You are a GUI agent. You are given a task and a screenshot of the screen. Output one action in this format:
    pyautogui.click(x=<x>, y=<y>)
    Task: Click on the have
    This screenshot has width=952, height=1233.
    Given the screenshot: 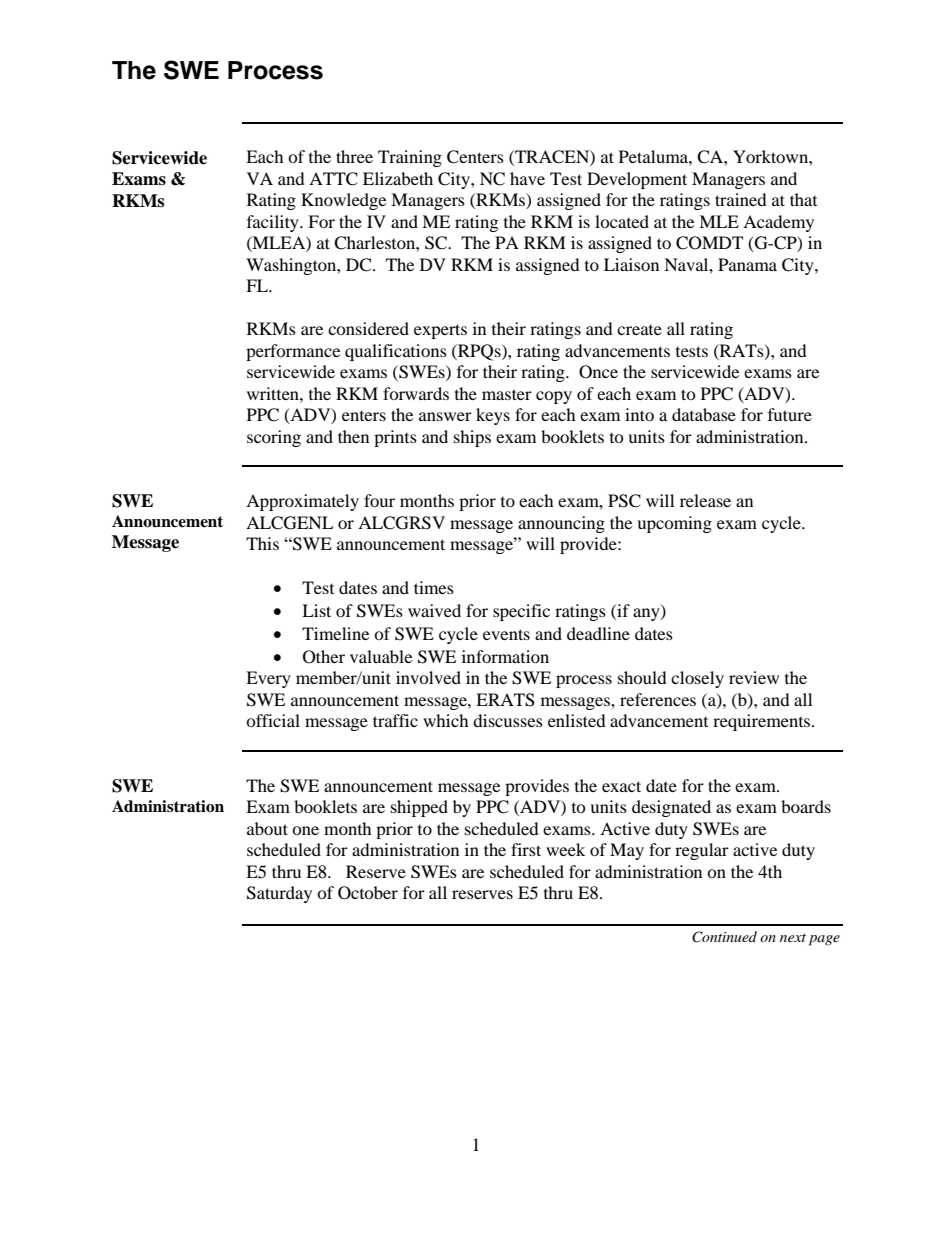 What is the action you would take?
    pyautogui.click(x=527, y=178)
